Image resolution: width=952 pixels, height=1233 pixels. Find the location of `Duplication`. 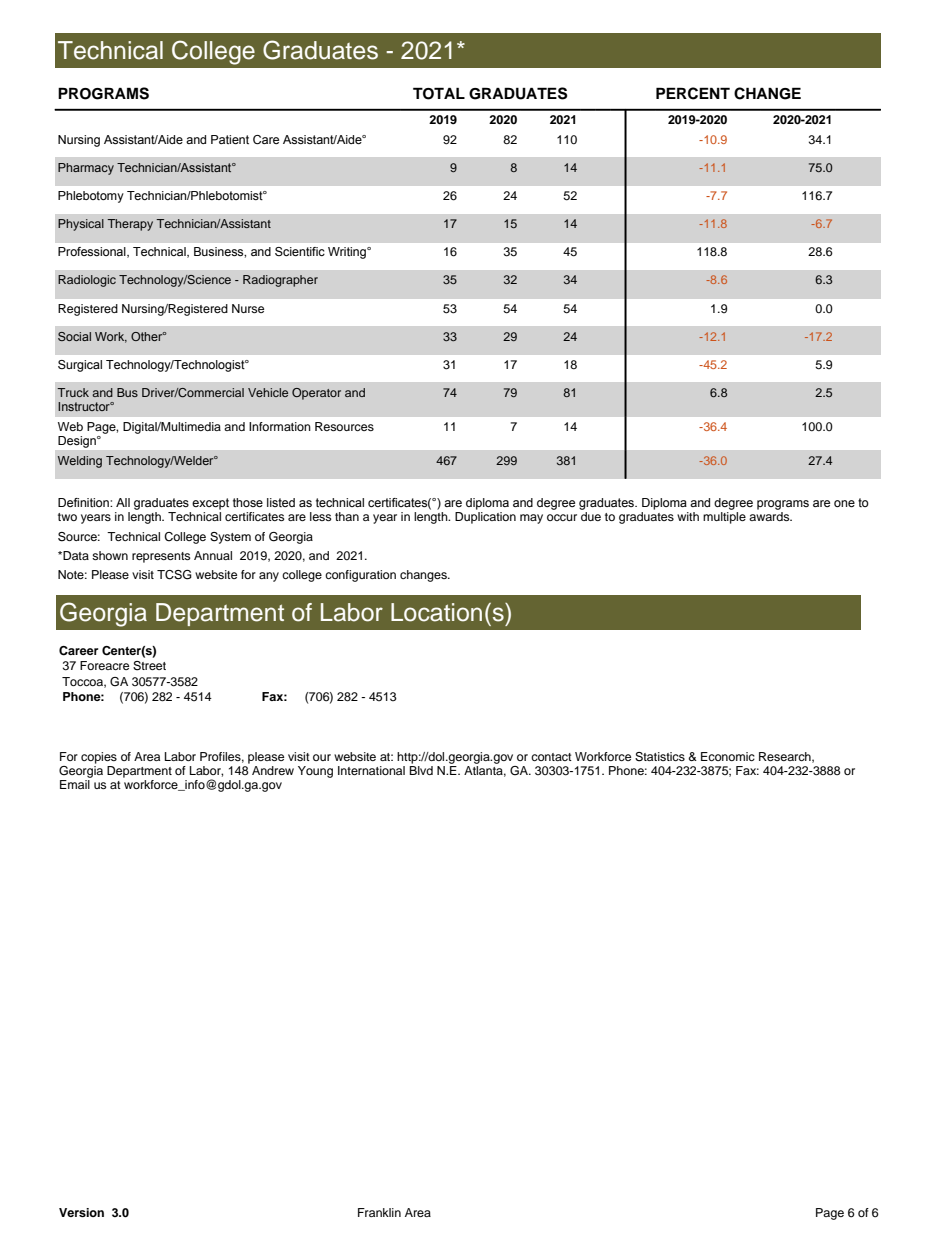

Duplication is located at coordinates (485, 518).
